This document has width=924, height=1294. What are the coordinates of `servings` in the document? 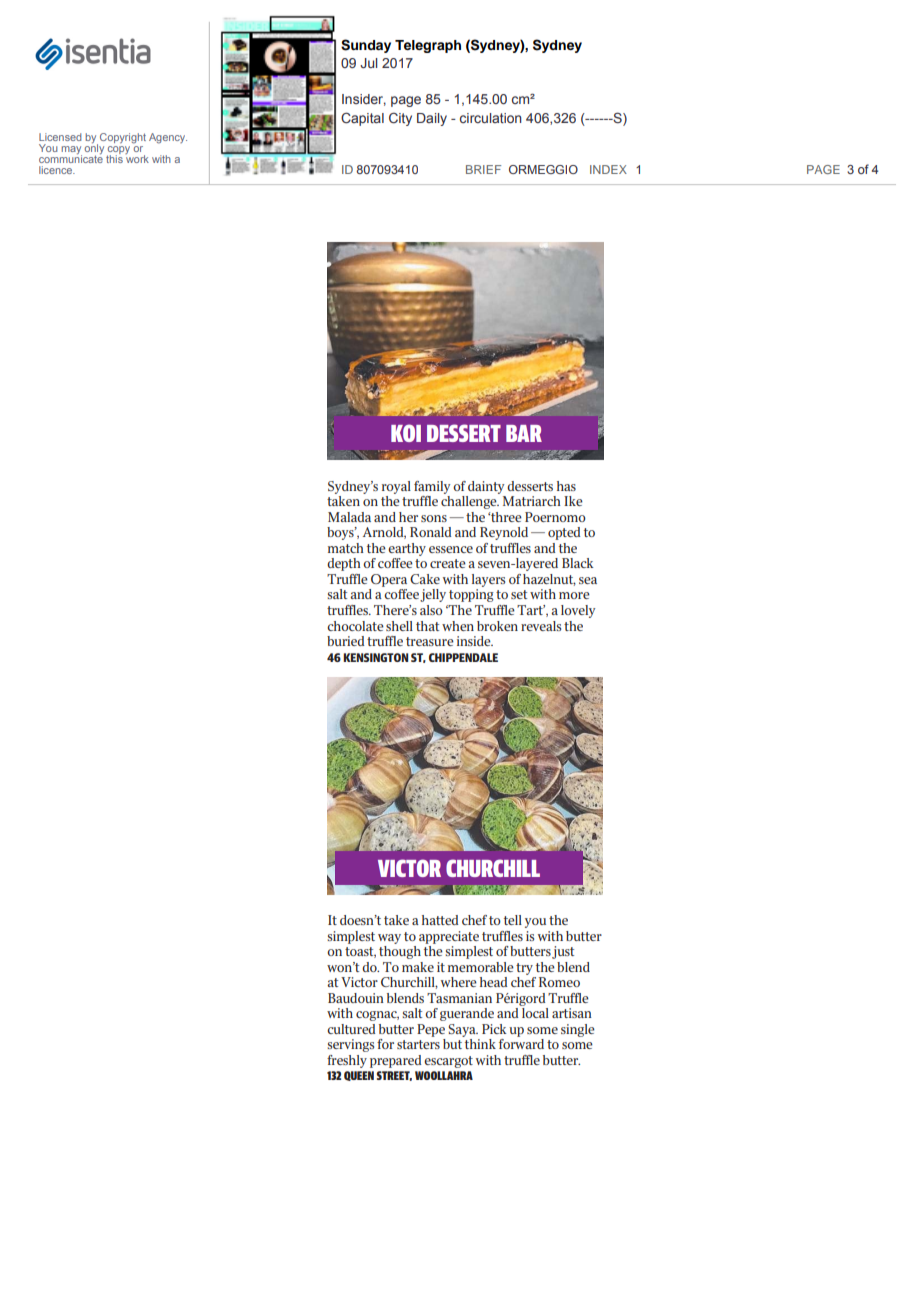 It's located at (350, 1045).
